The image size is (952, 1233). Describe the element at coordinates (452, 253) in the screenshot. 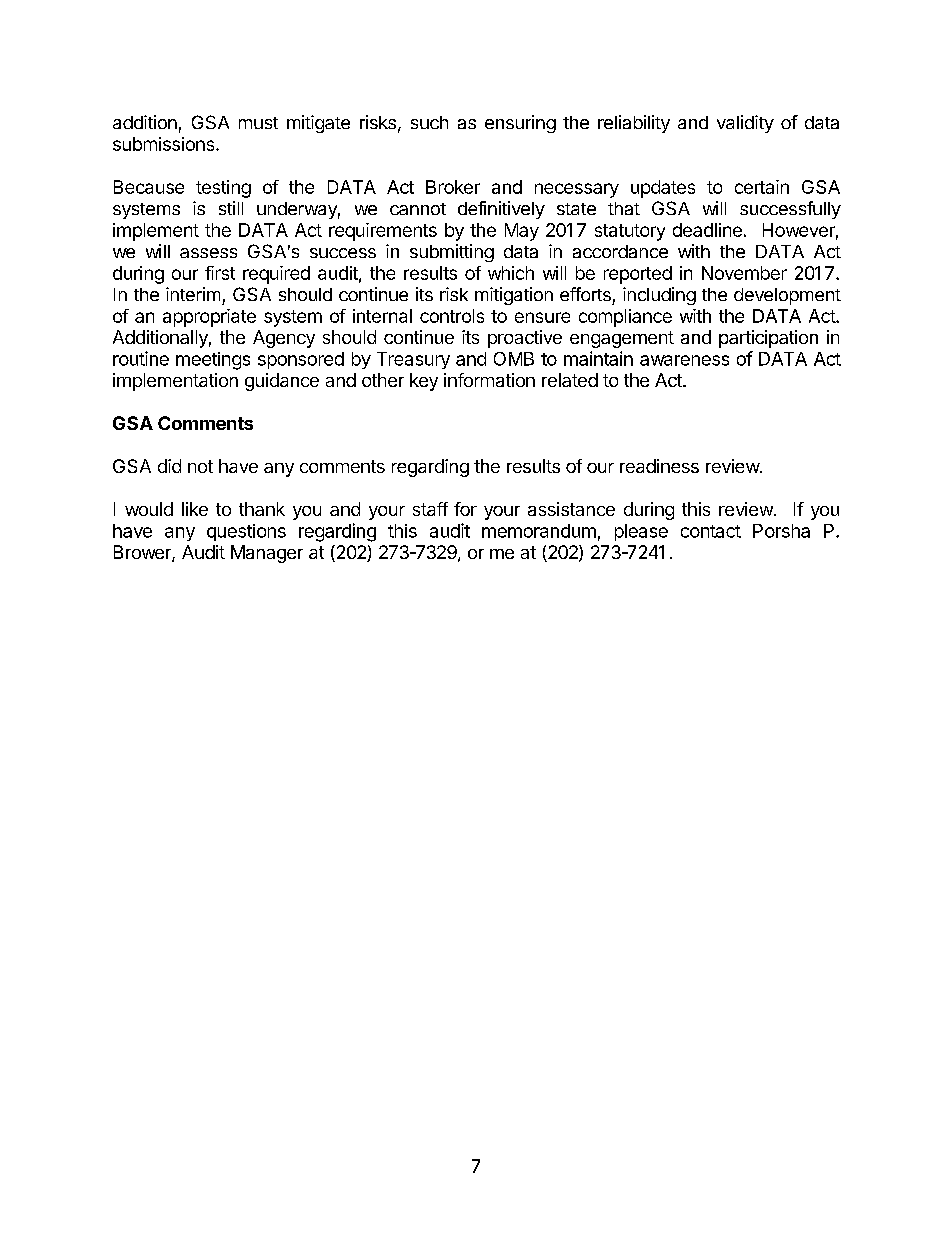

I see `submitting` at that location.
